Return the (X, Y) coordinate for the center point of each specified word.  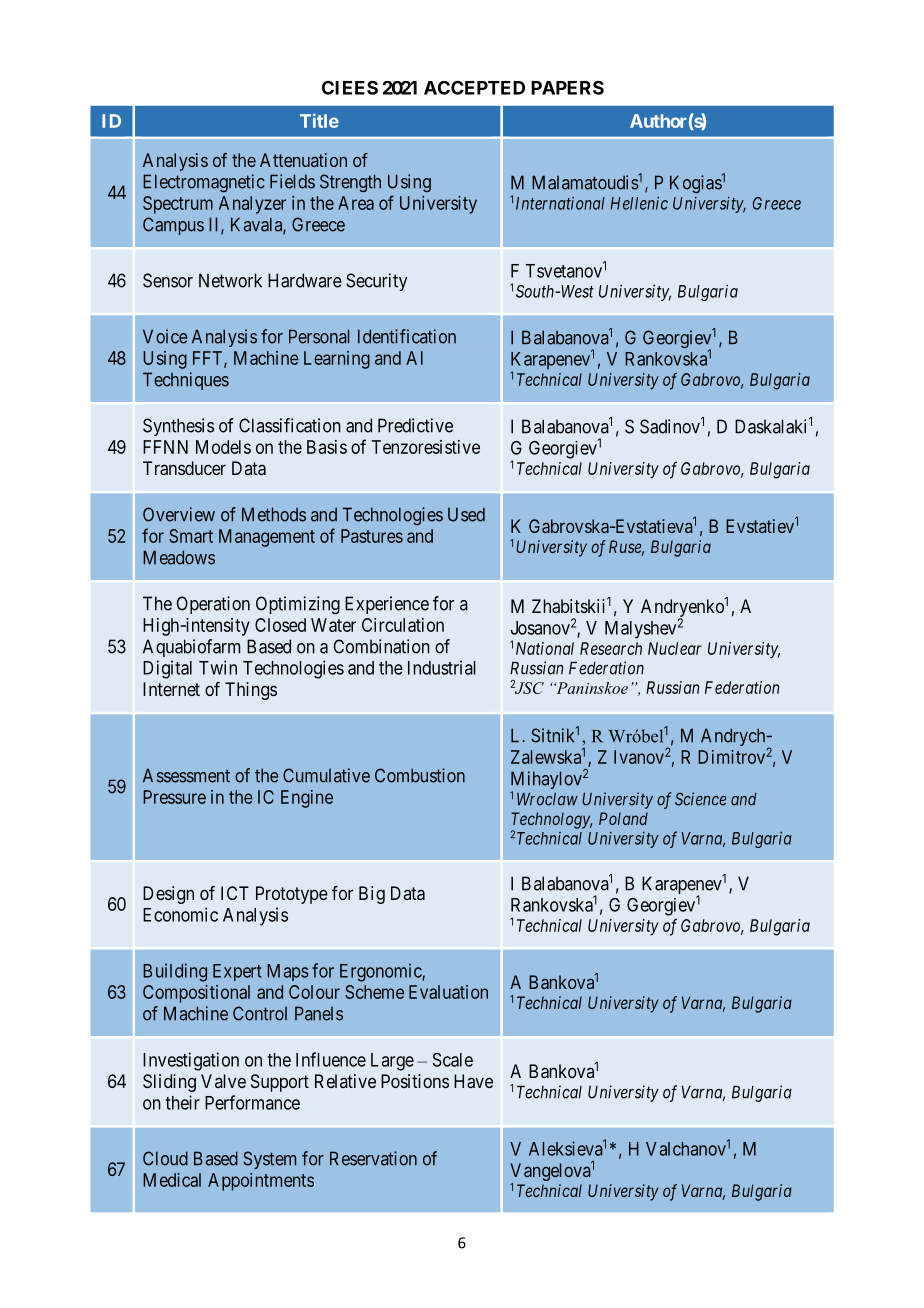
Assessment (186, 775)
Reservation (373, 1158)
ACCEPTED (474, 87)
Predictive (415, 425)
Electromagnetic (204, 183)
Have (473, 1081)
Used (466, 514)
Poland (623, 818)
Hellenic (639, 203)
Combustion (420, 775)
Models (223, 447)
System (269, 1160)
